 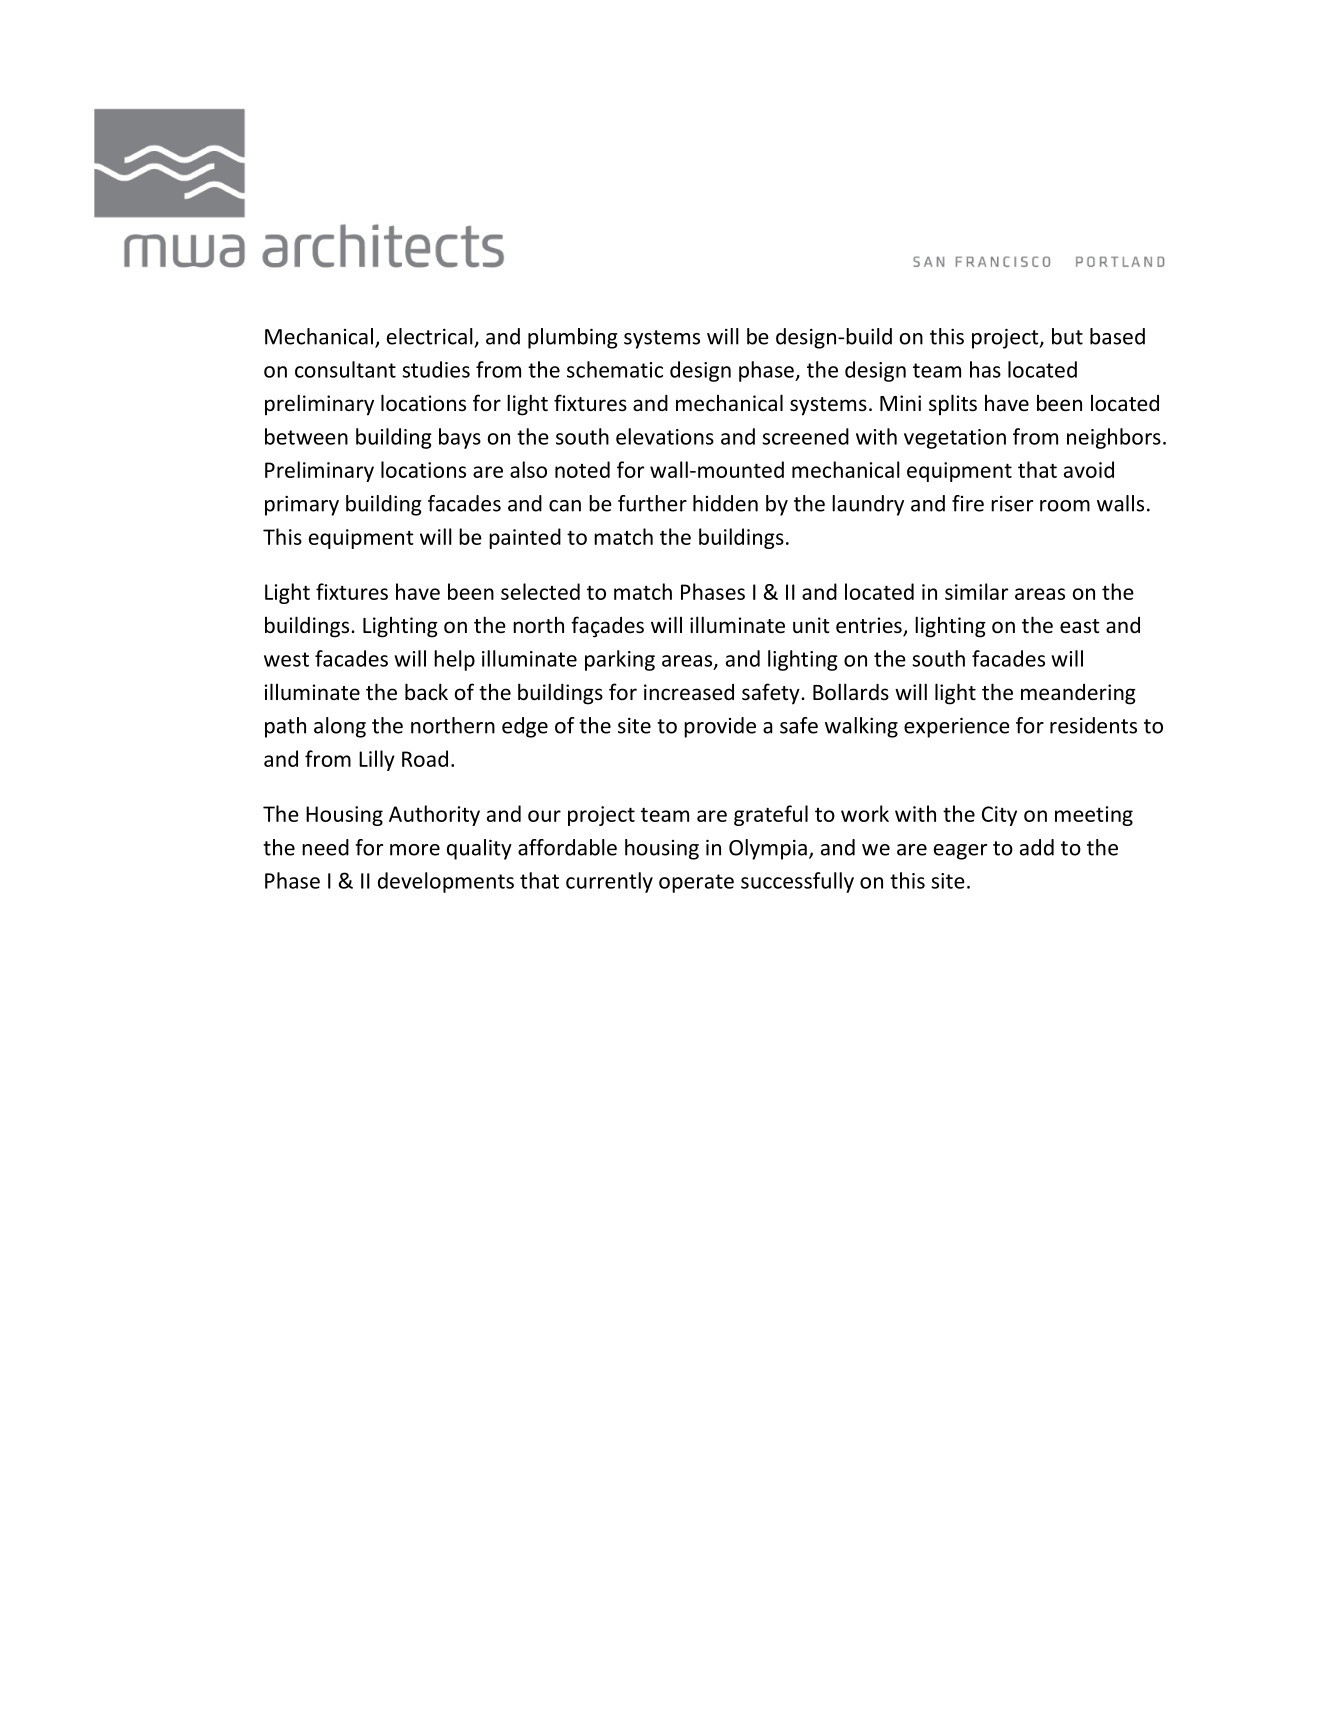 I want to click on experience, so click(x=957, y=727).
